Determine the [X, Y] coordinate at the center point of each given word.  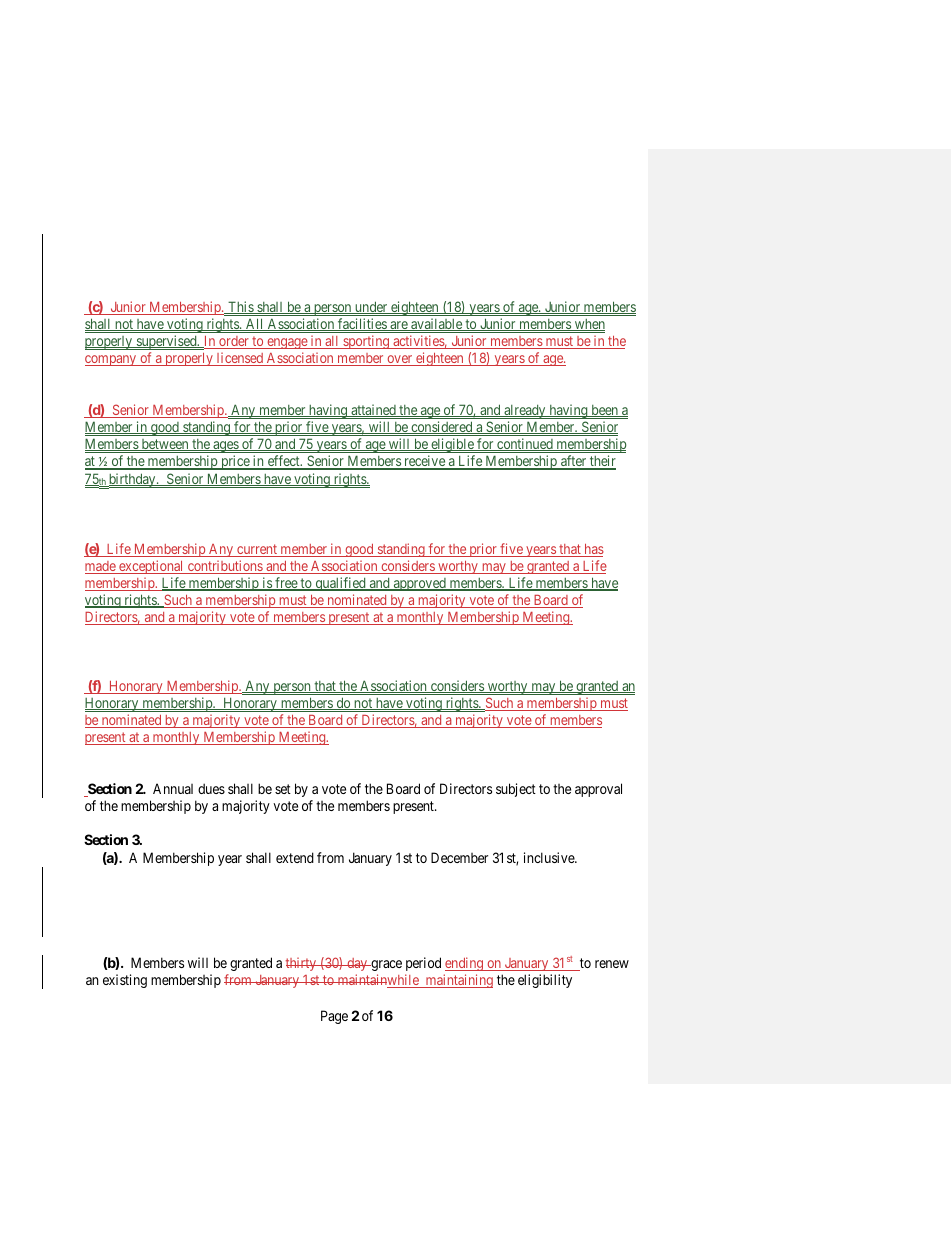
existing [125, 981]
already [525, 411]
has [593, 550]
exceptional [151, 567]
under [371, 307]
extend [295, 857]
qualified [340, 584]
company [112, 360]
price [235, 462]
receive [424, 462]
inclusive [550, 857]
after [574, 462]
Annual [173, 788]
